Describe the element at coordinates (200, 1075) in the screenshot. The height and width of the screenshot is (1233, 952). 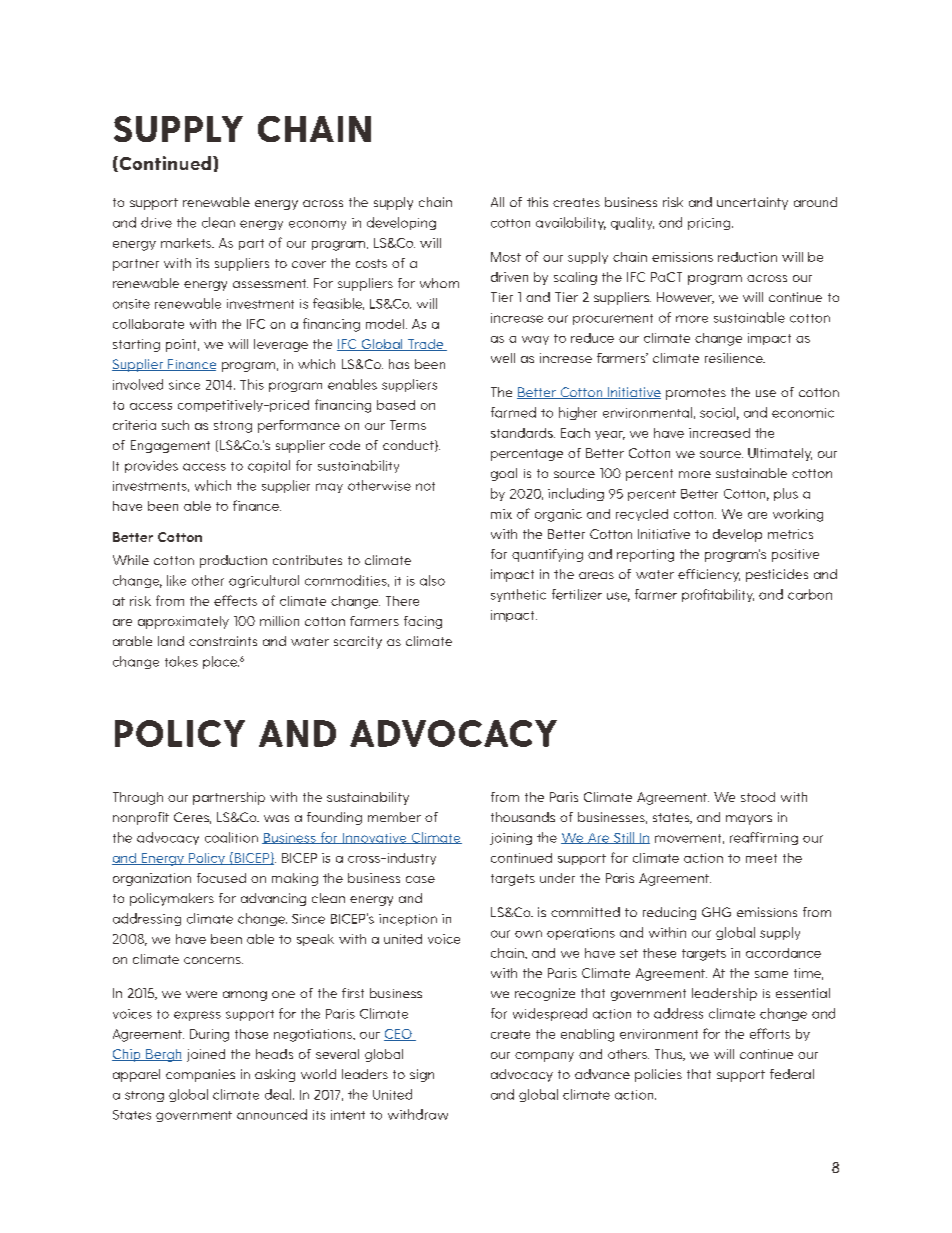
I see `companies` at that location.
